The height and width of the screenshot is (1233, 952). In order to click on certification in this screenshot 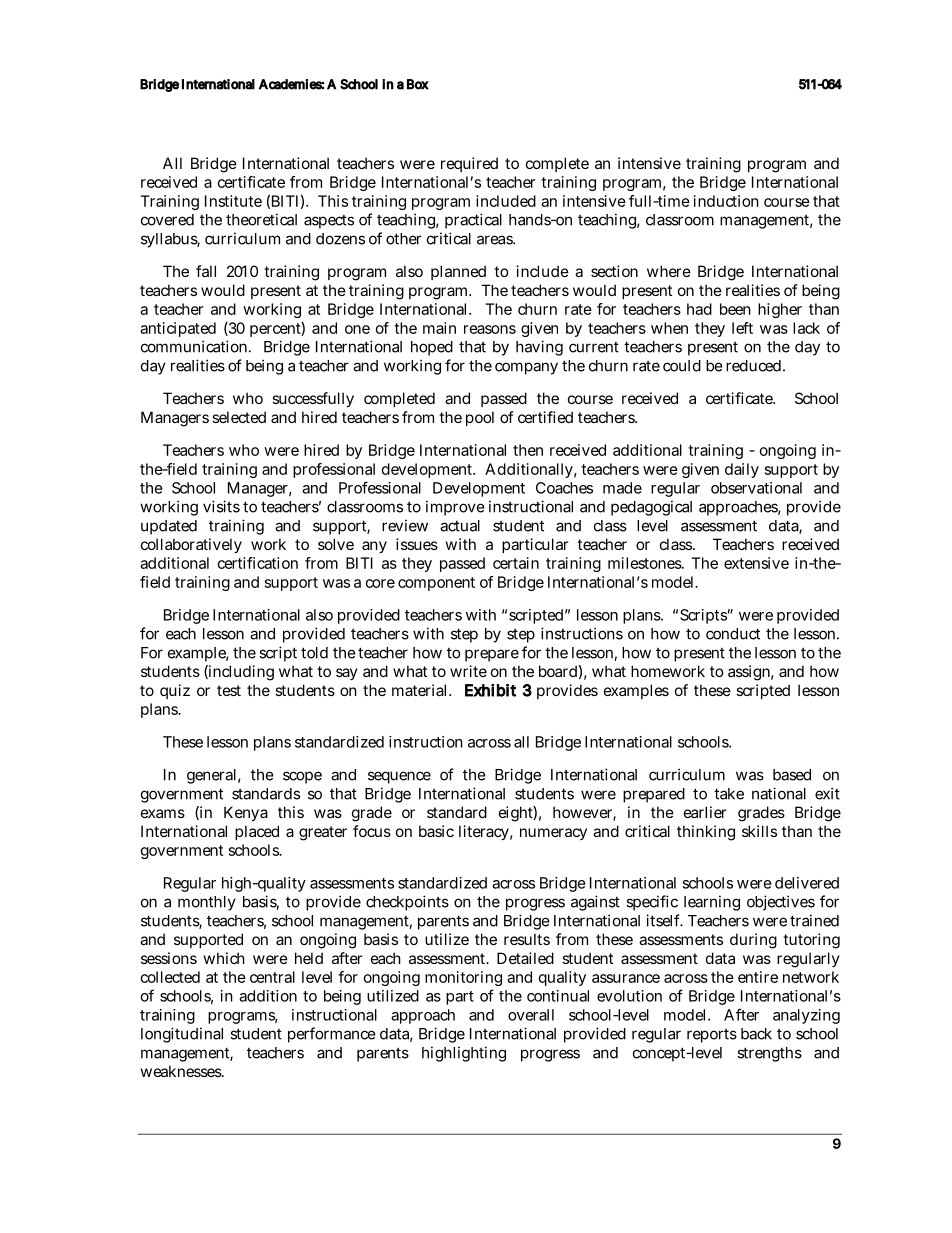, I will do `click(258, 563)`.
